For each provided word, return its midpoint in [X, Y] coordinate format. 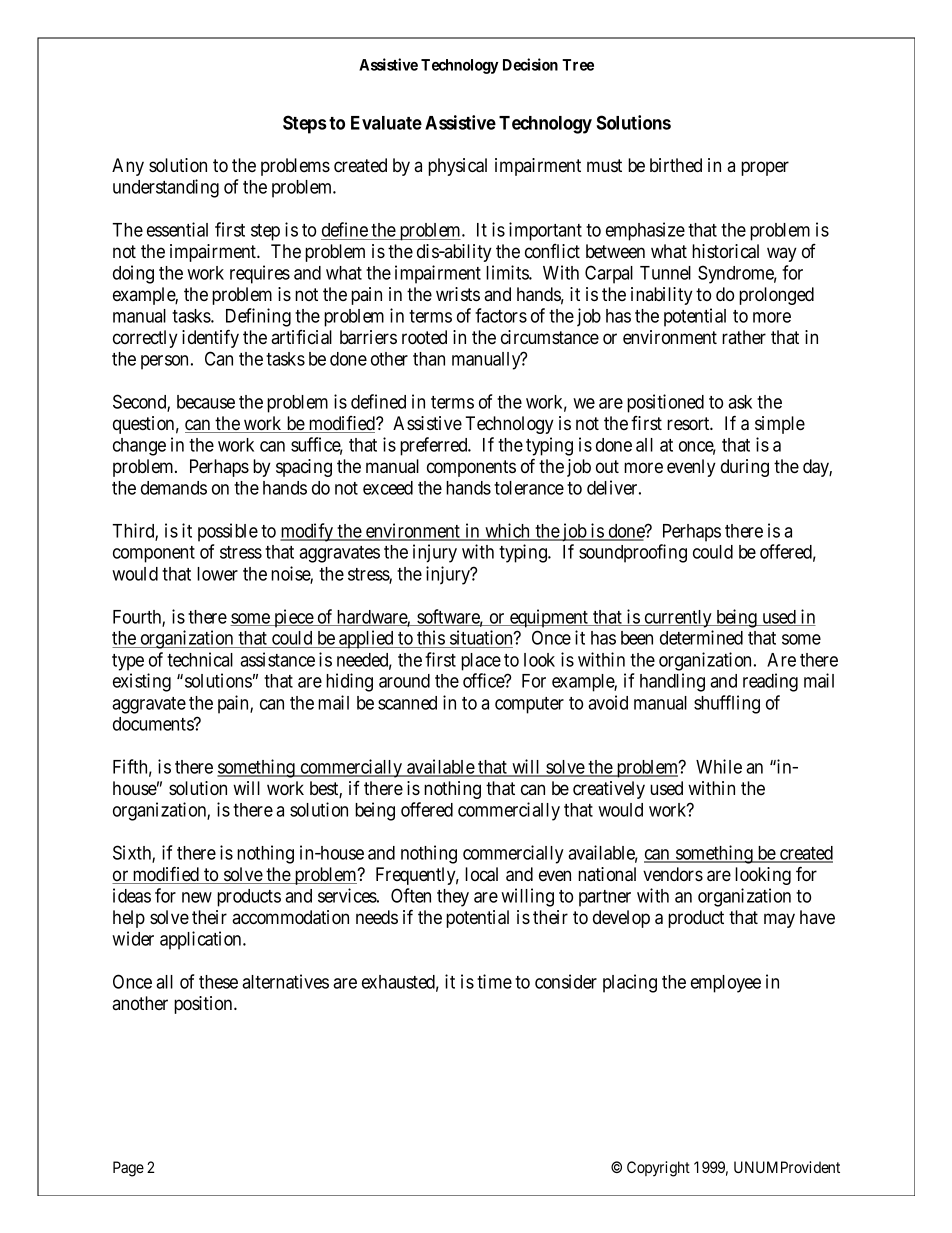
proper [765, 168]
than [429, 359]
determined [701, 637]
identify [210, 338]
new [197, 897]
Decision [530, 64]
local [481, 874]
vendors [673, 874]
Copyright [658, 1169]
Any [128, 167]
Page [128, 1169]
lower [217, 574]
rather [744, 337]
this [430, 639]
